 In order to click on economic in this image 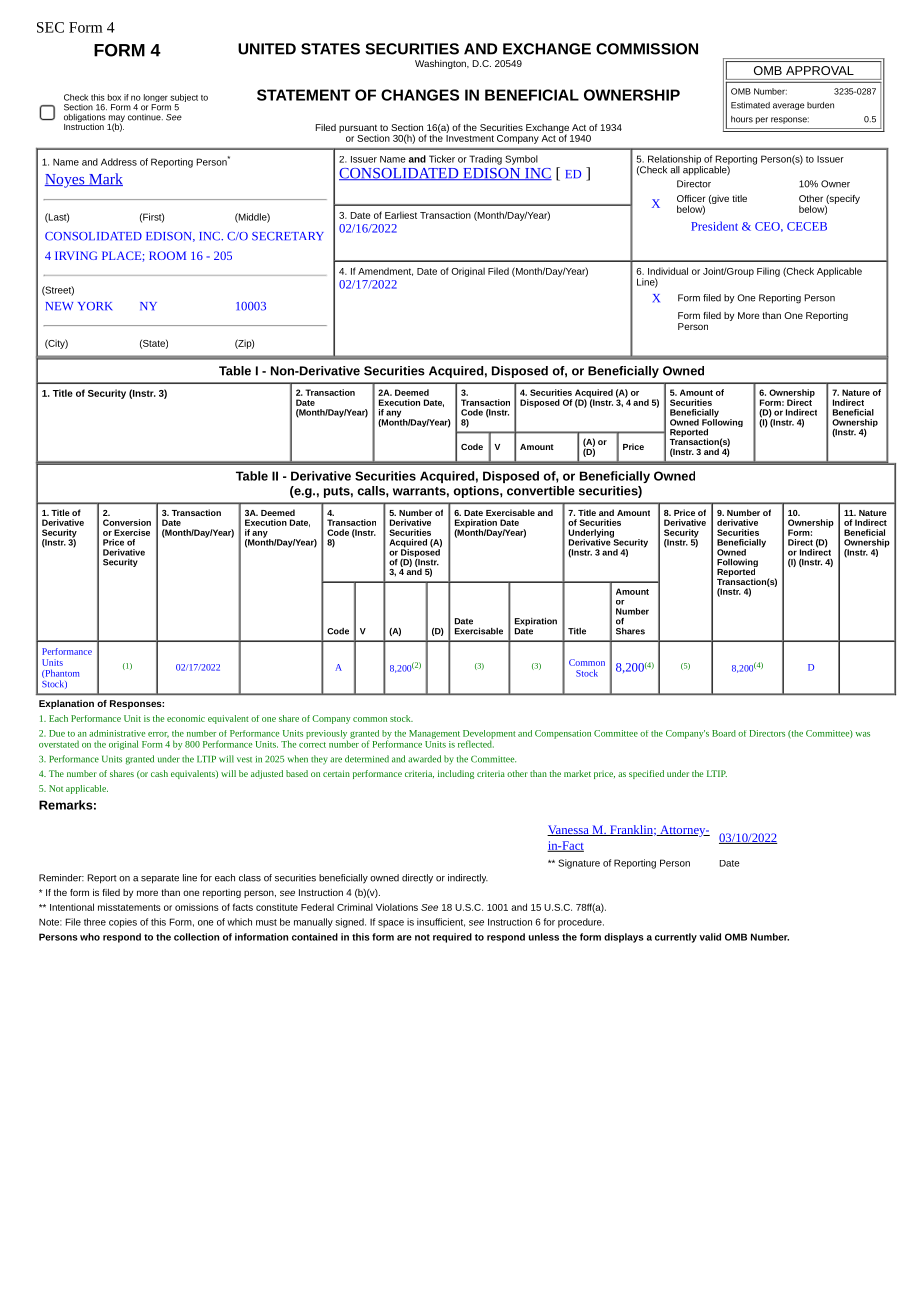, I will do `click(186, 718)`.
